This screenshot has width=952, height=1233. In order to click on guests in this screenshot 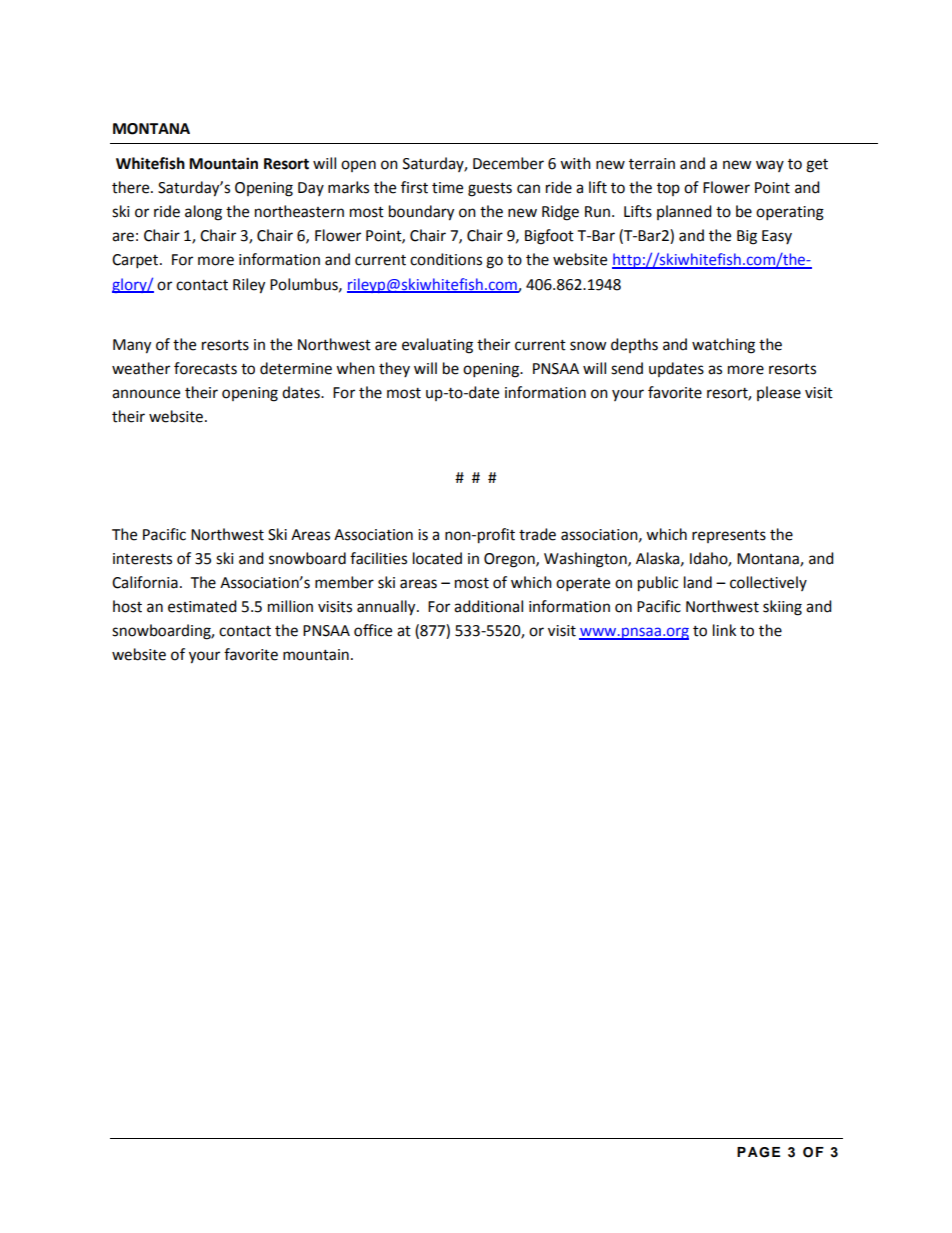, I will do `click(490, 190)`.
